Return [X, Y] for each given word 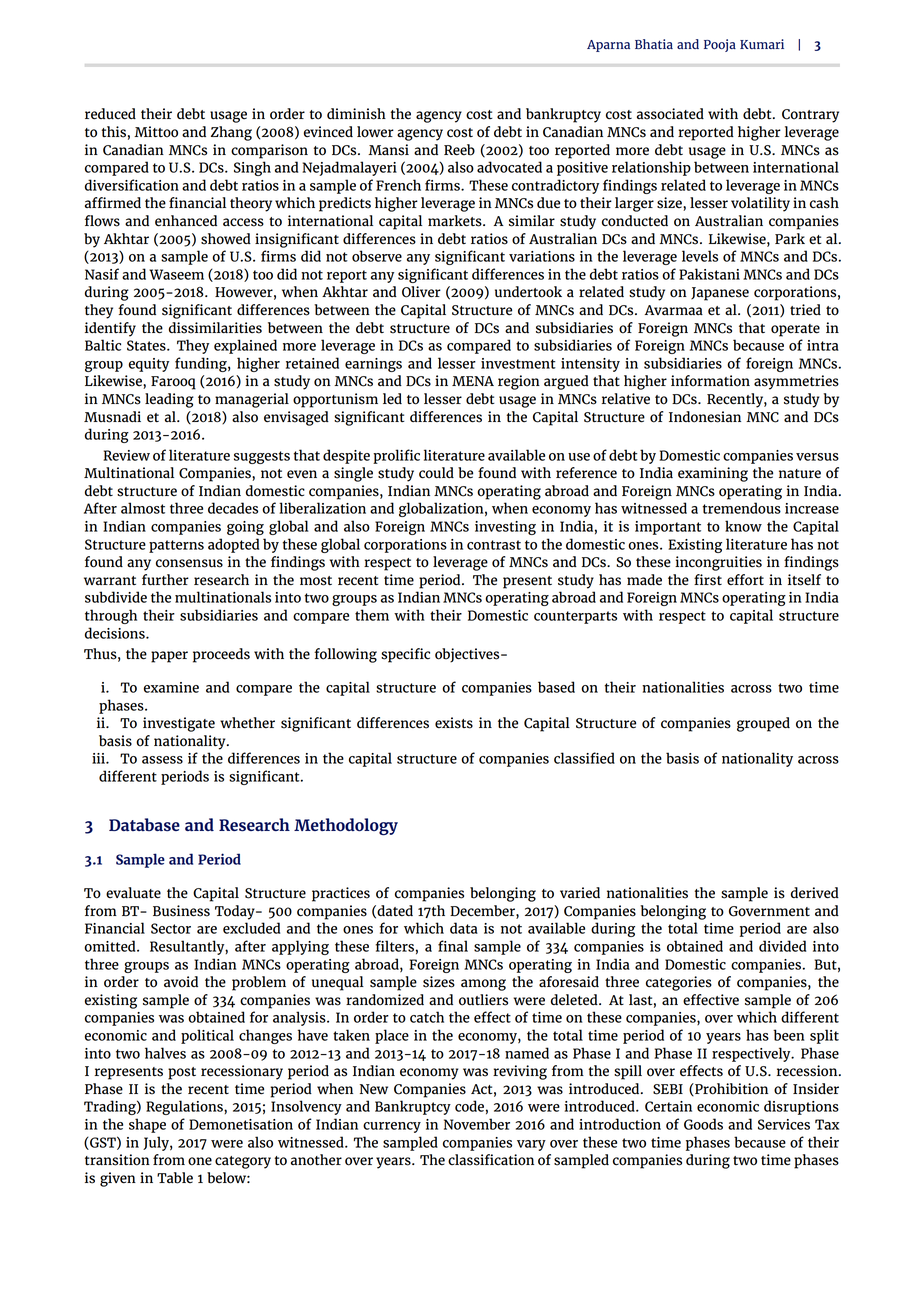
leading [169, 400]
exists [454, 723]
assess [162, 760]
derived [815, 893]
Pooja [720, 45]
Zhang [231, 133]
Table [175, 1178]
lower [375, 132]
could [436, 473]
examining [713, 474]
